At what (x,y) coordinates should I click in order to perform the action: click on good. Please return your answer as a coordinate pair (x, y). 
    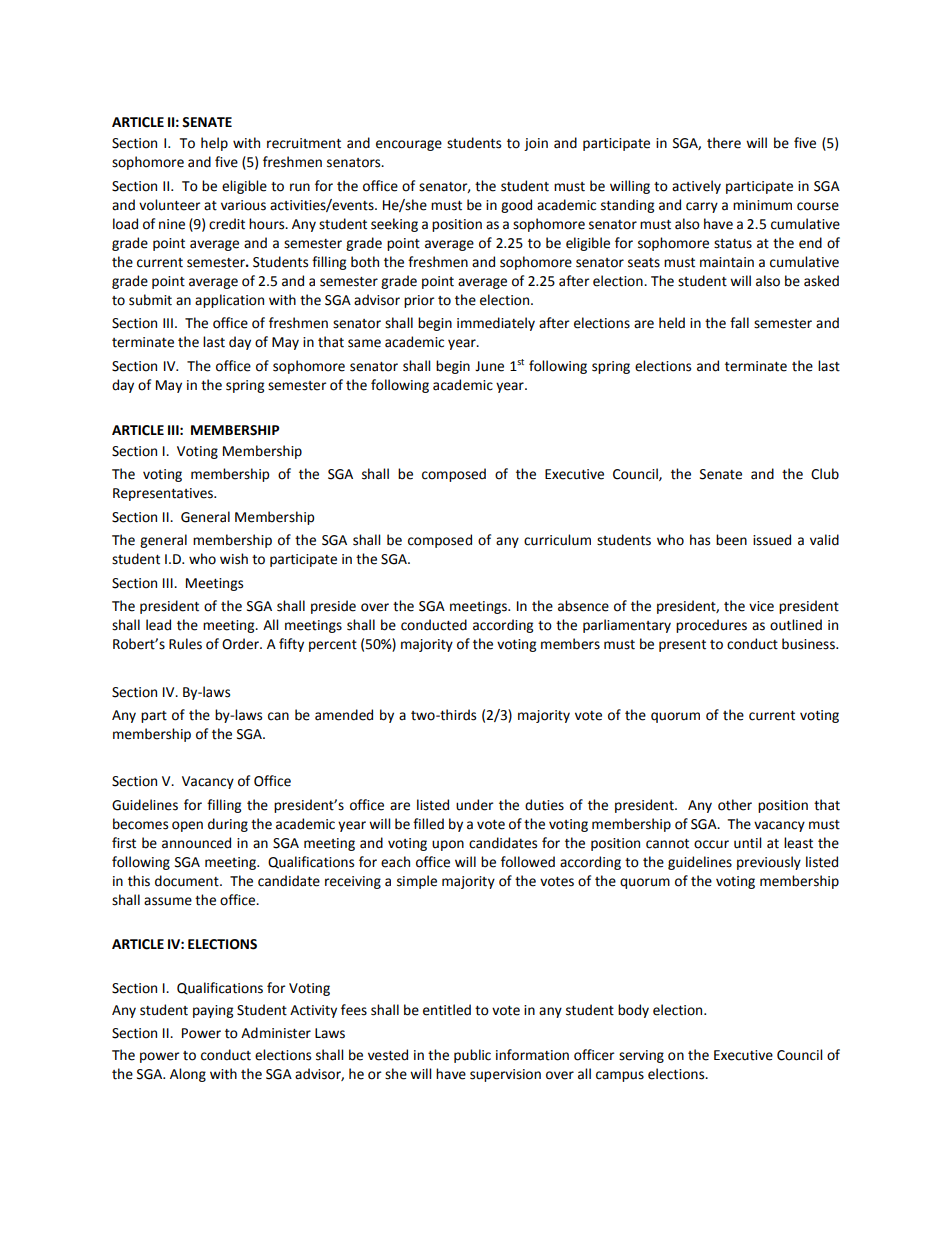
    Looking at the image, I should click on (516, 206).
